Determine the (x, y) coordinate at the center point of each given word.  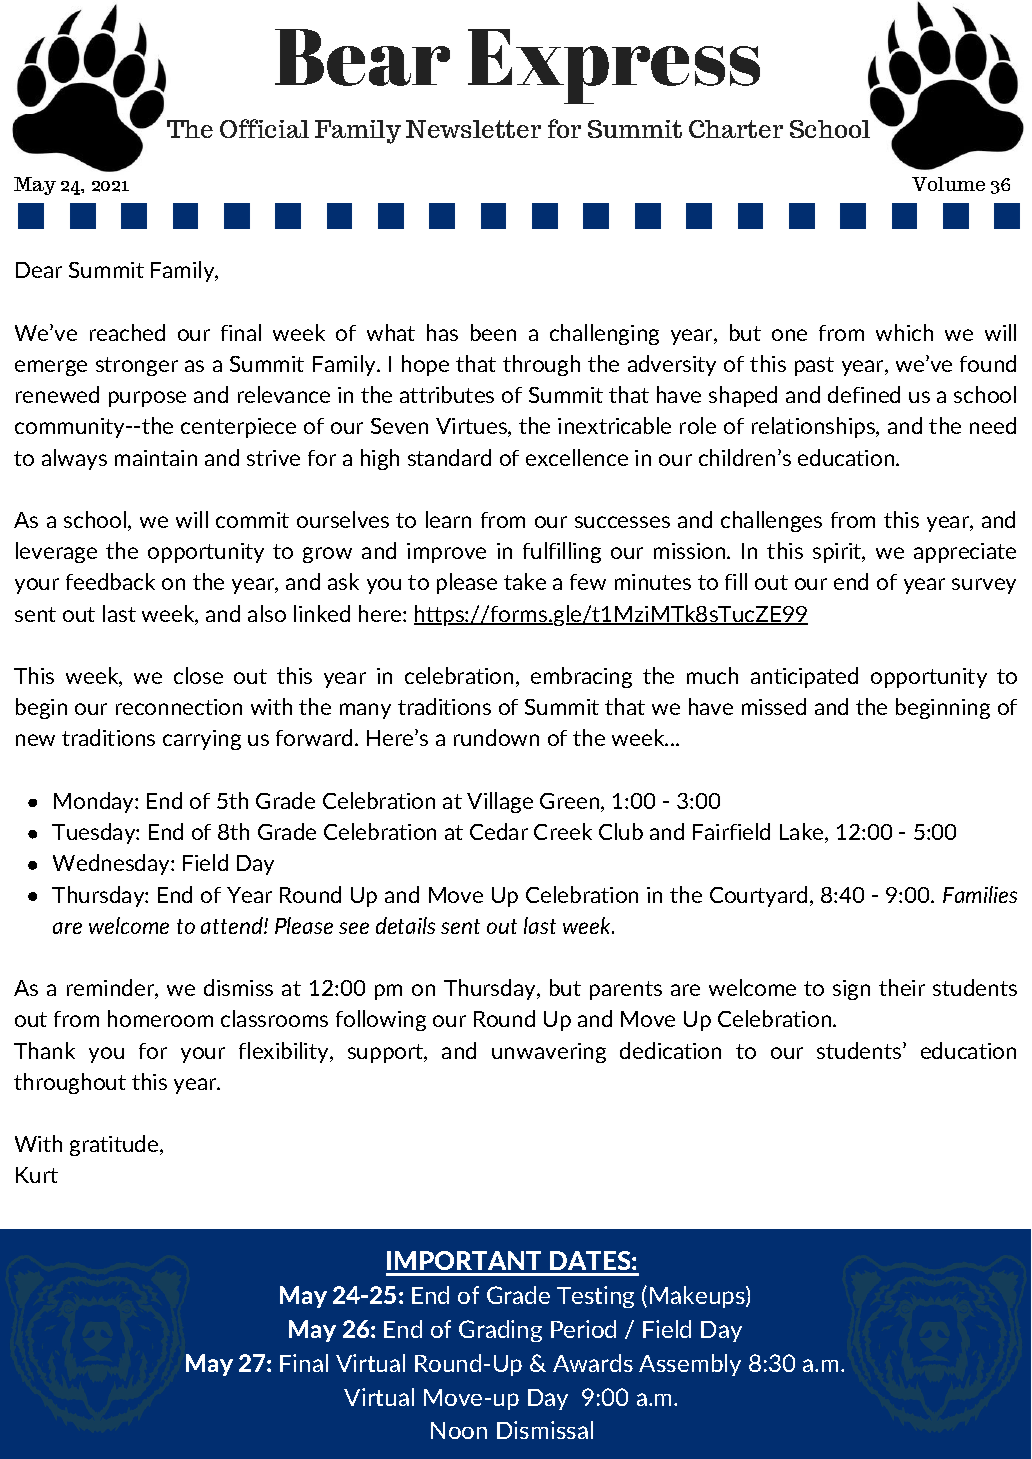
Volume (948, 184)
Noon (459, 1430)
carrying (202, 740)
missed (774, 706)
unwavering (549, 1053)
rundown (496, 737)
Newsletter (473, 129)
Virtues (472, 427)
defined (864, 394)
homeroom (160, 1018)
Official (264, 128)
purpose (147, 399)
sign (851, 990)
